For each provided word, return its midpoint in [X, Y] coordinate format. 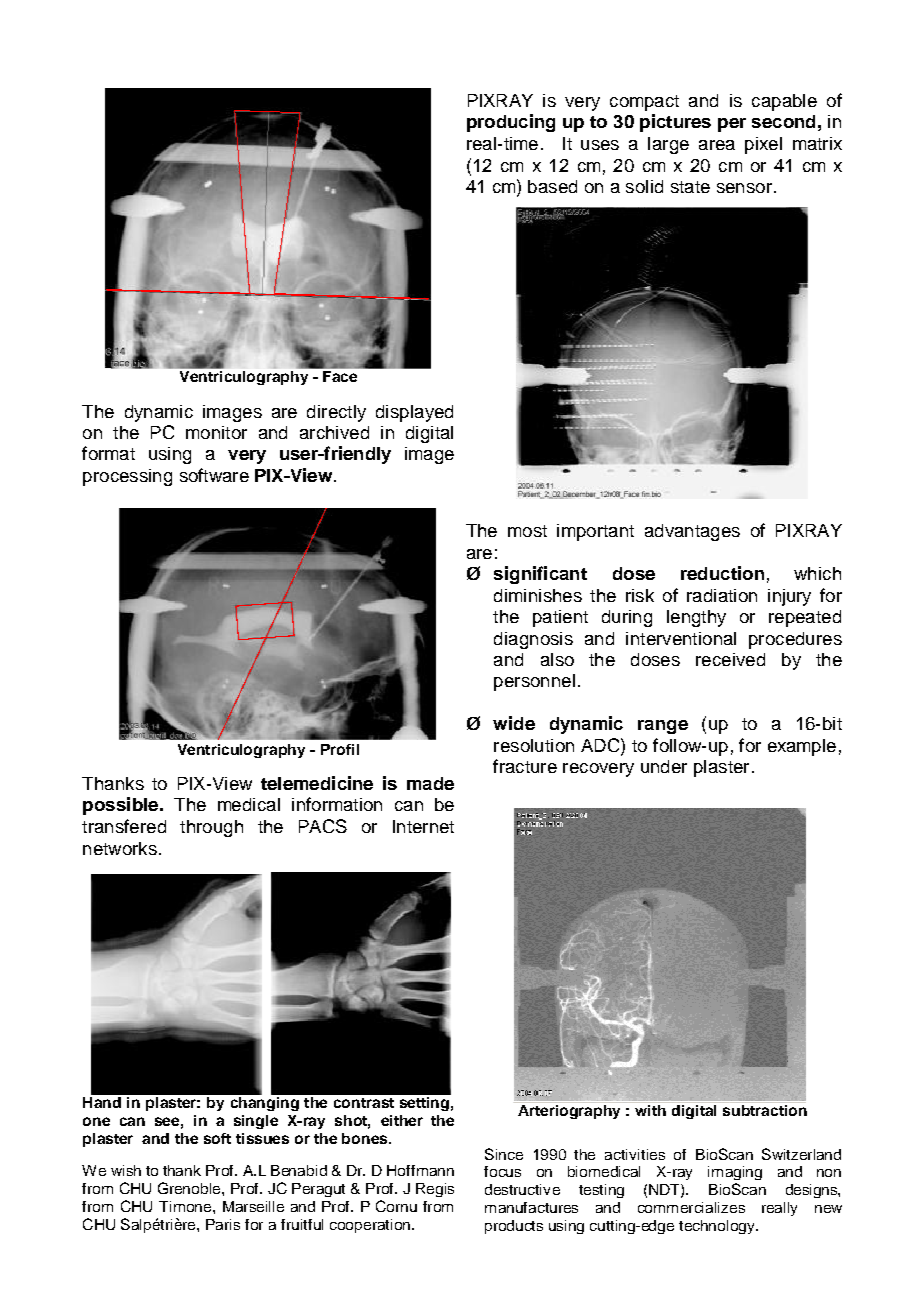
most [527, 531]
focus [502, 1171]
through [211, 828]
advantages [692, 532]
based [552, 186]
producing [511, 123]
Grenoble [190, 1188]
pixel [763, 145]
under [664, 766]
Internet [423, 826]
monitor [216, 432]
